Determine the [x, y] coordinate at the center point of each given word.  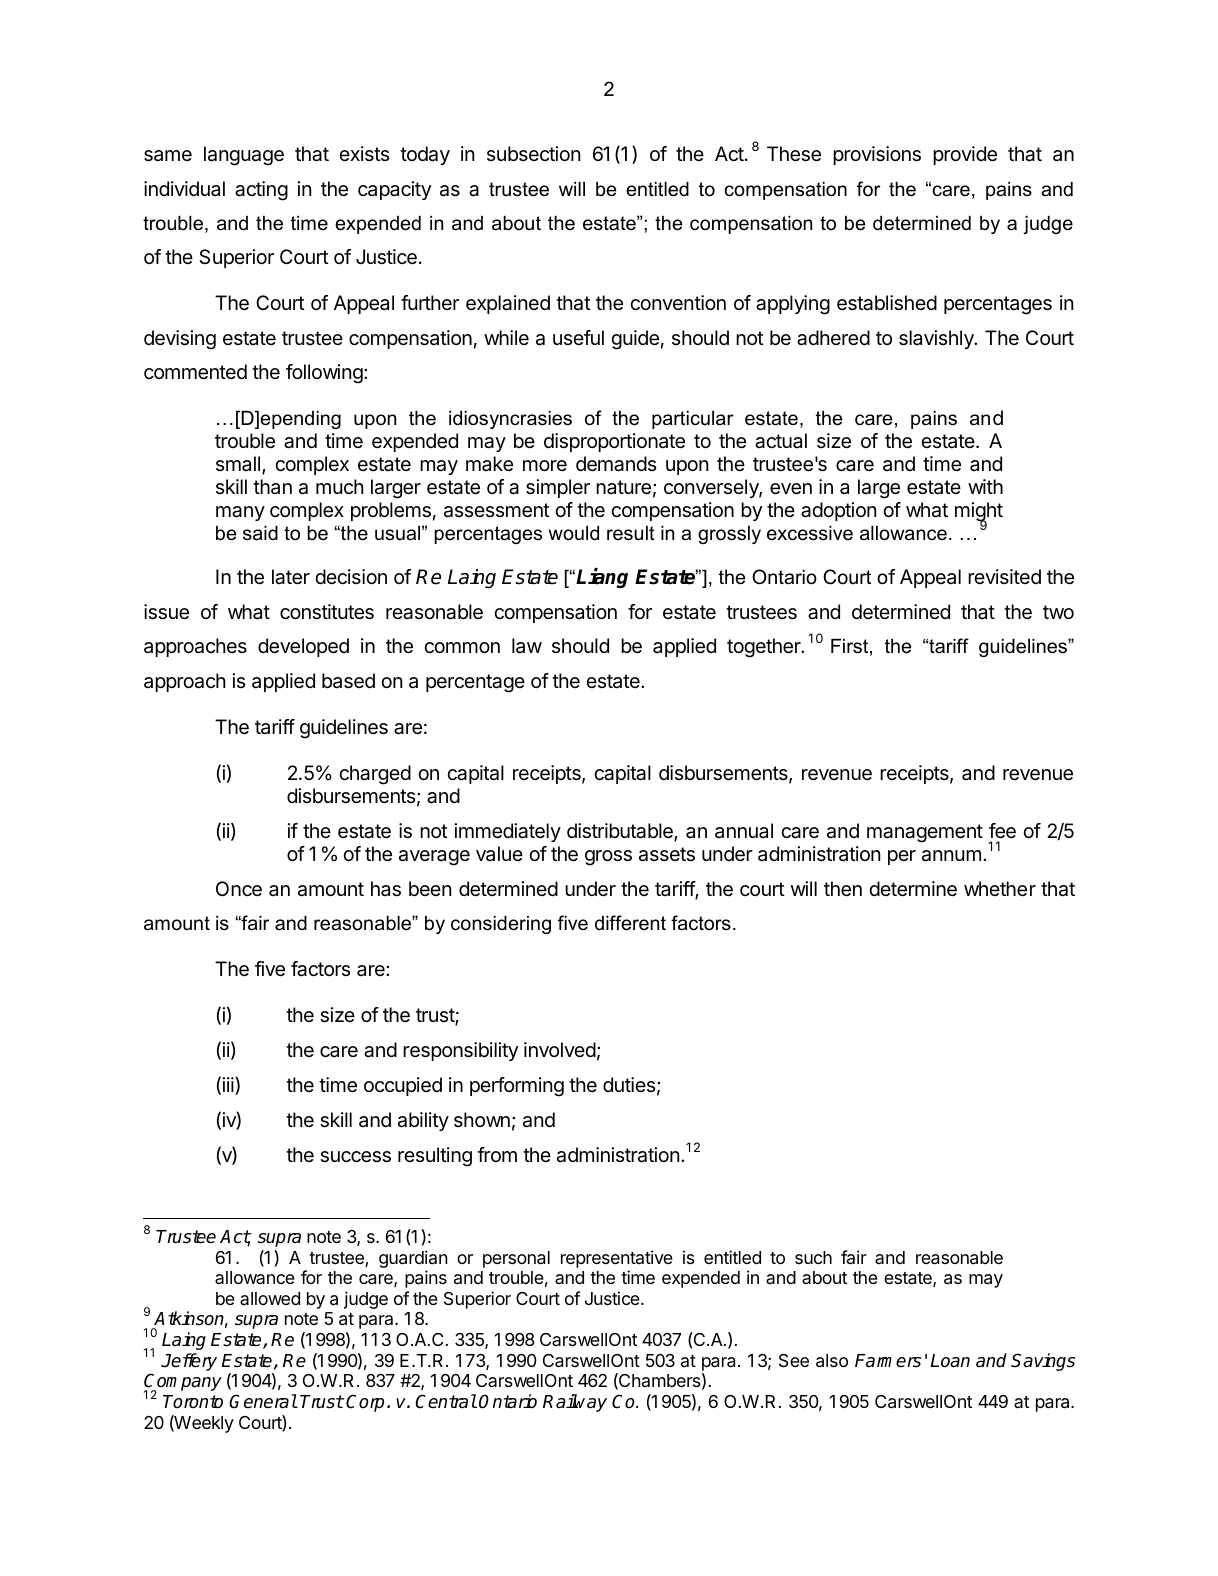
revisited [1004, 576]
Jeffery [189, 1362]
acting [261, 191]
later [291, 577]
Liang [602, 578]
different [630, 923]
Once [239, 889]
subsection [533, 153]
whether [1000, 889]
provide [965, 155]
